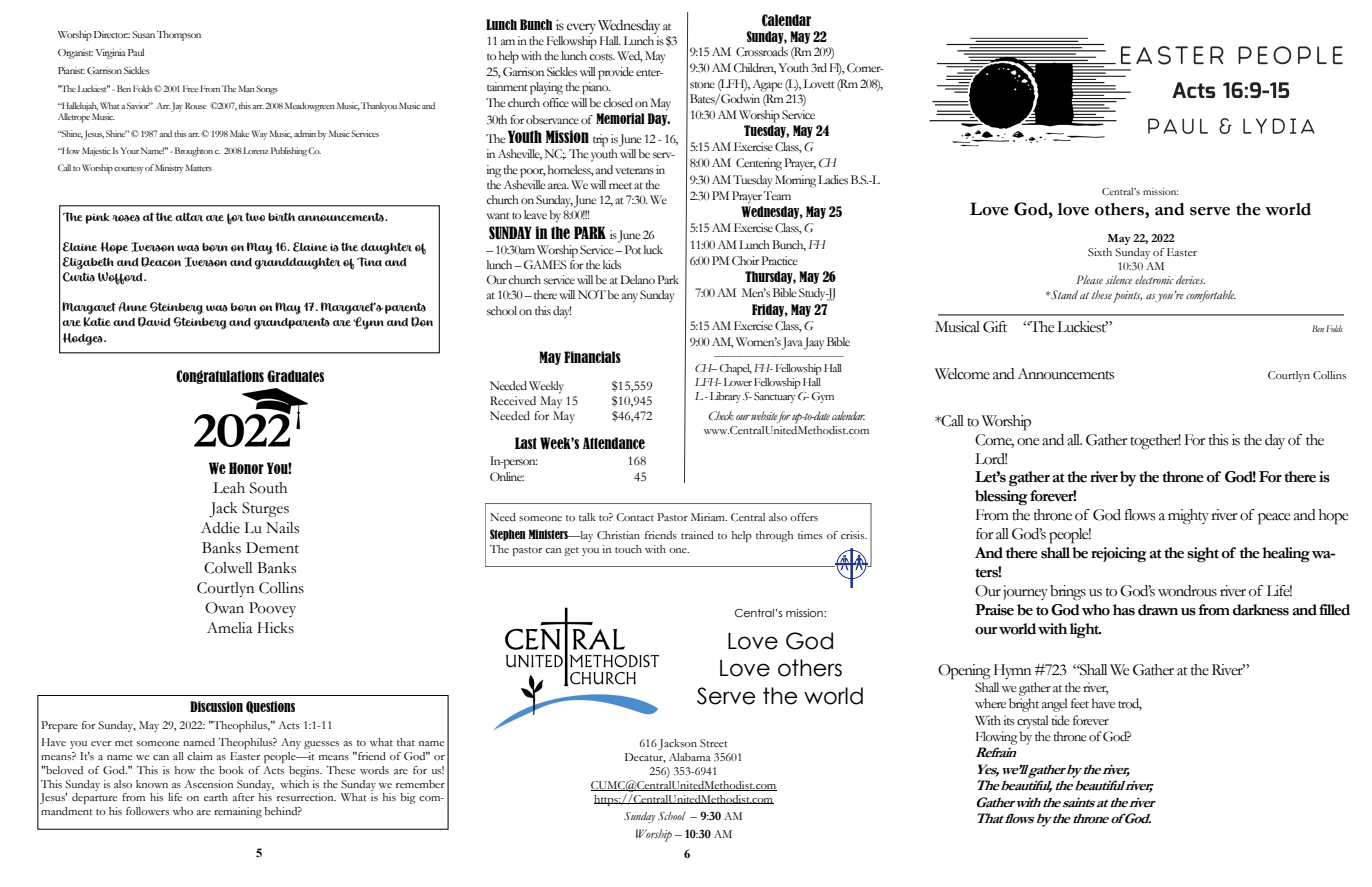 The image size is (1372, 887). Describe the element at coordinates (755, 68) in the page. I see `Children` at that location.
